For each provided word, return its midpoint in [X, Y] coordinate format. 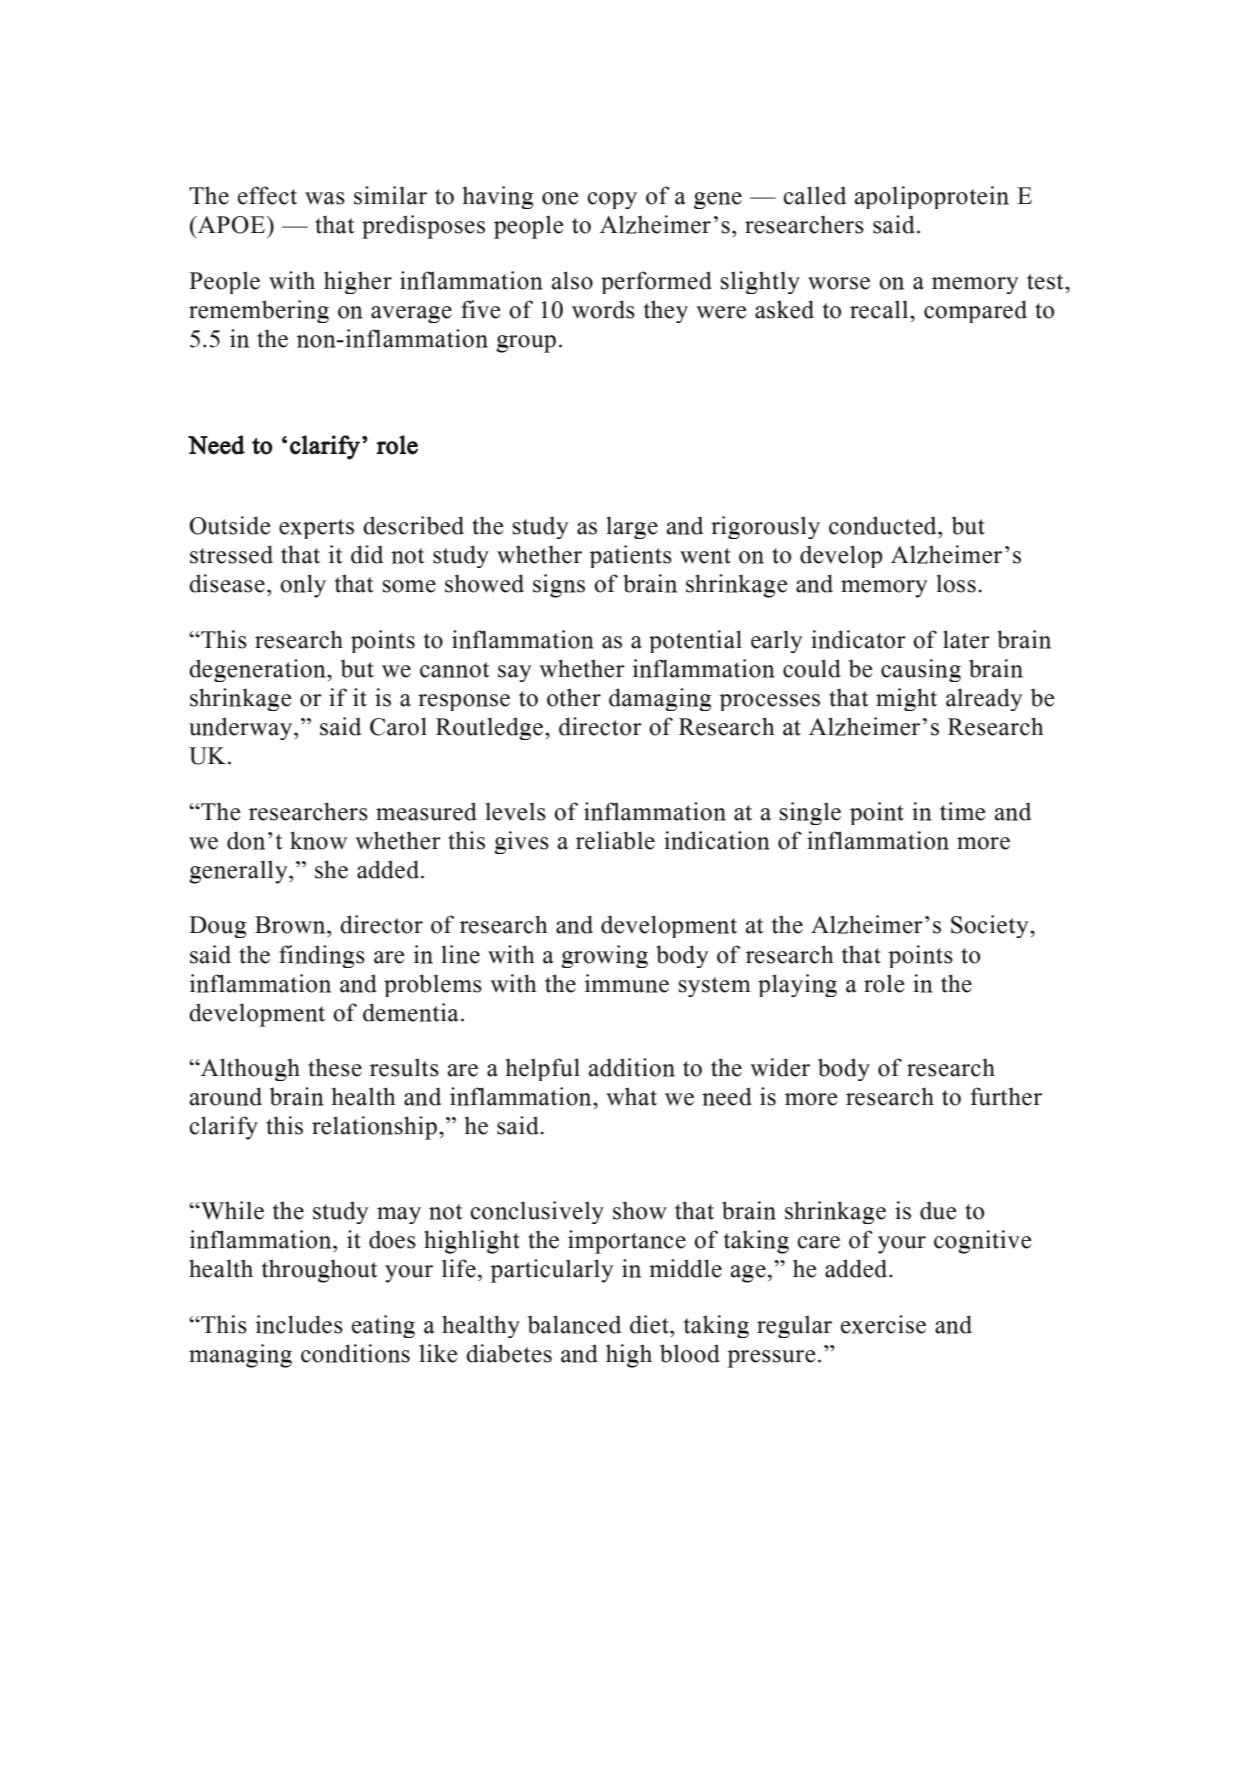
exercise [883, 1324]
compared [975, 311]
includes [299, 1324]
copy [612, 200]
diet [650, 1324]
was [325, 198]
